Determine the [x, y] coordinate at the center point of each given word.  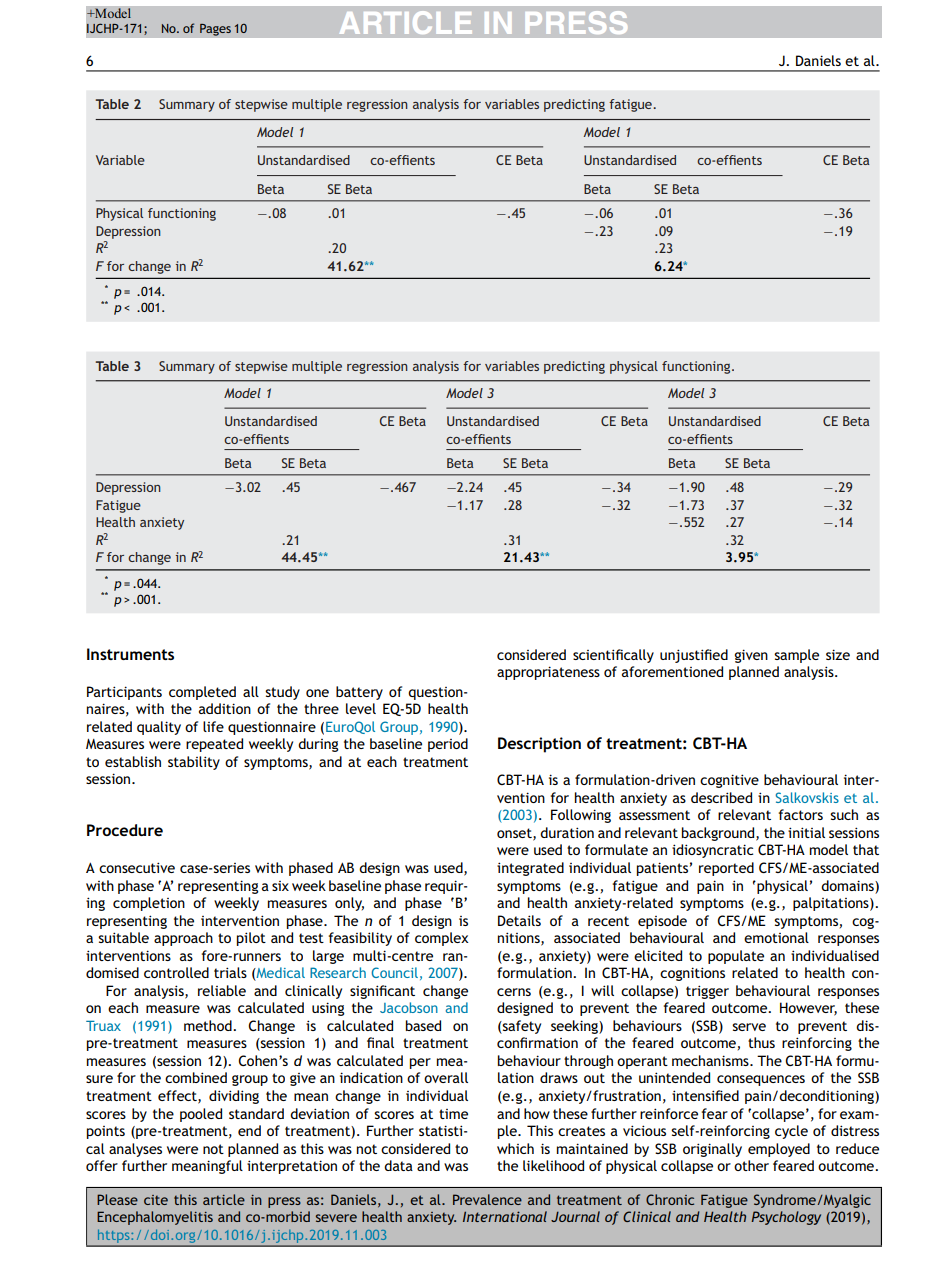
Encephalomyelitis [155, 1218]
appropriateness [548, 673]
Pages [215, 29]
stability [194, 763]
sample [796, 656]
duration [567, 832]
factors [801, 814]
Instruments [130, 654]
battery [359, 693]
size [838, 654]
